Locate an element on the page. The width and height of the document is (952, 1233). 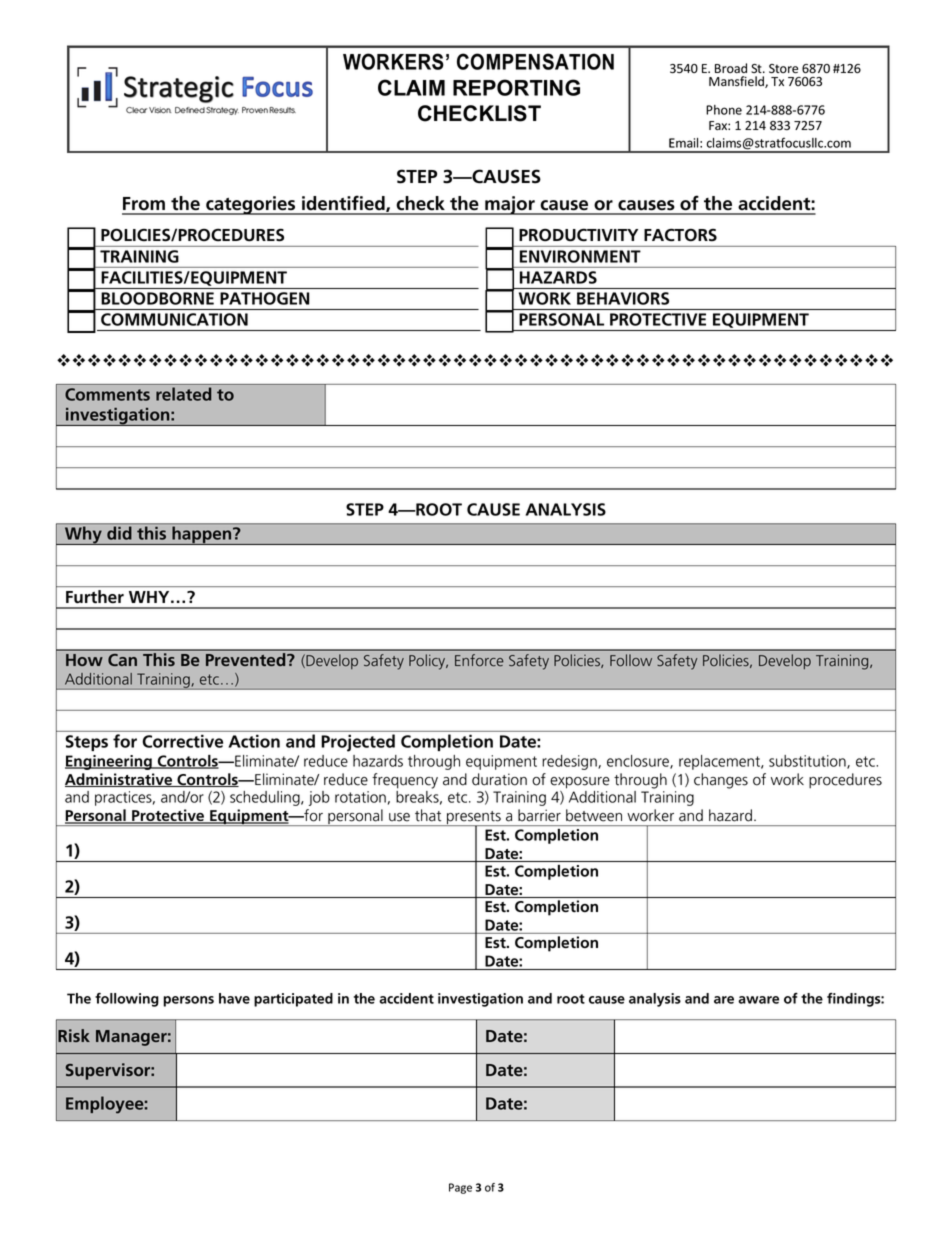
persons is located at coordinates (188, 1001).
